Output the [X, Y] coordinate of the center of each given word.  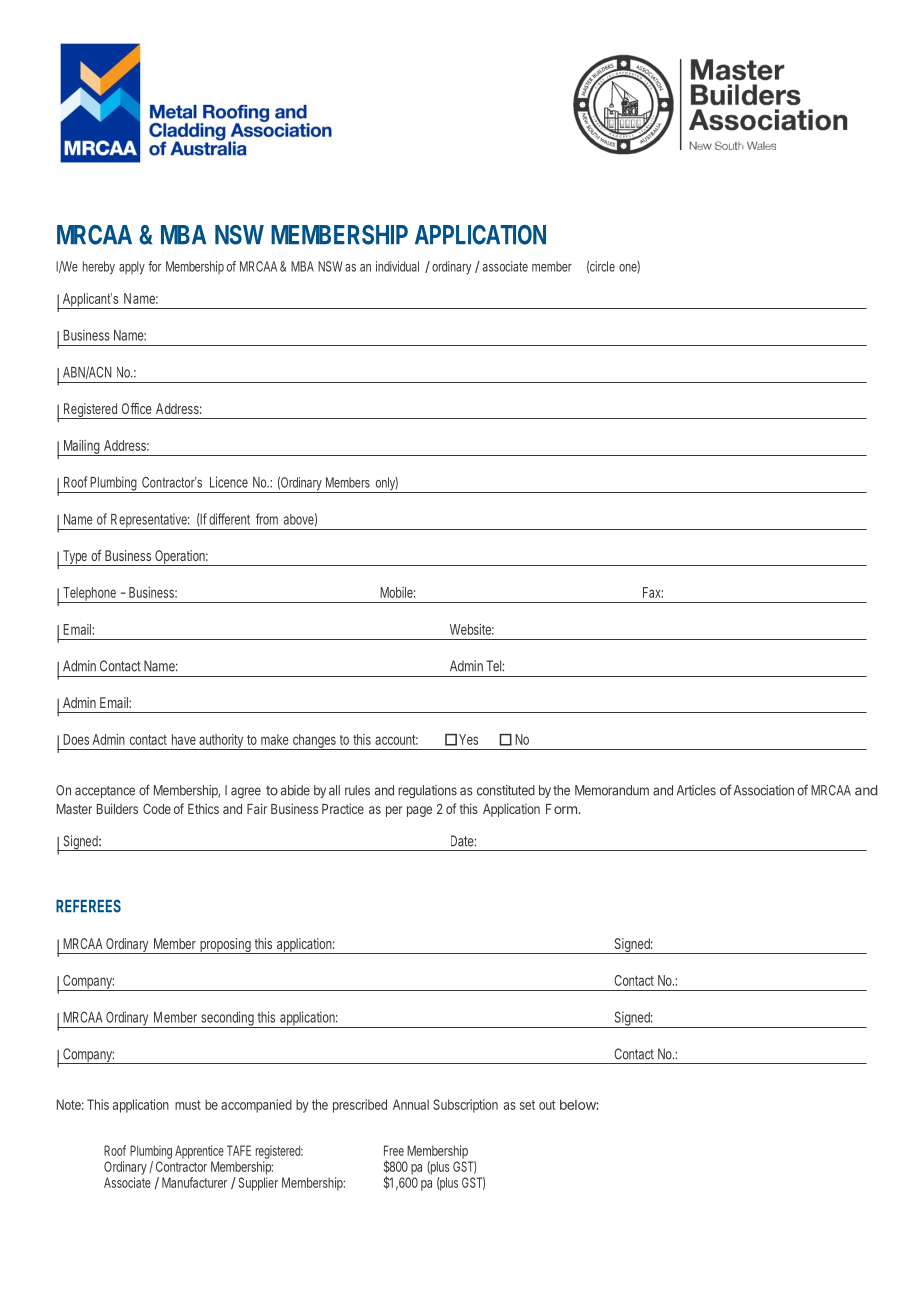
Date [463, 841]
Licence [229, 482]
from [267, 519]
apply [132, 268]
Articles [696, 790]
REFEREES [88, 906]
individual [397, 266]
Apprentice [199, 1152]
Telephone [89, 595]
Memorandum [612, 790]
